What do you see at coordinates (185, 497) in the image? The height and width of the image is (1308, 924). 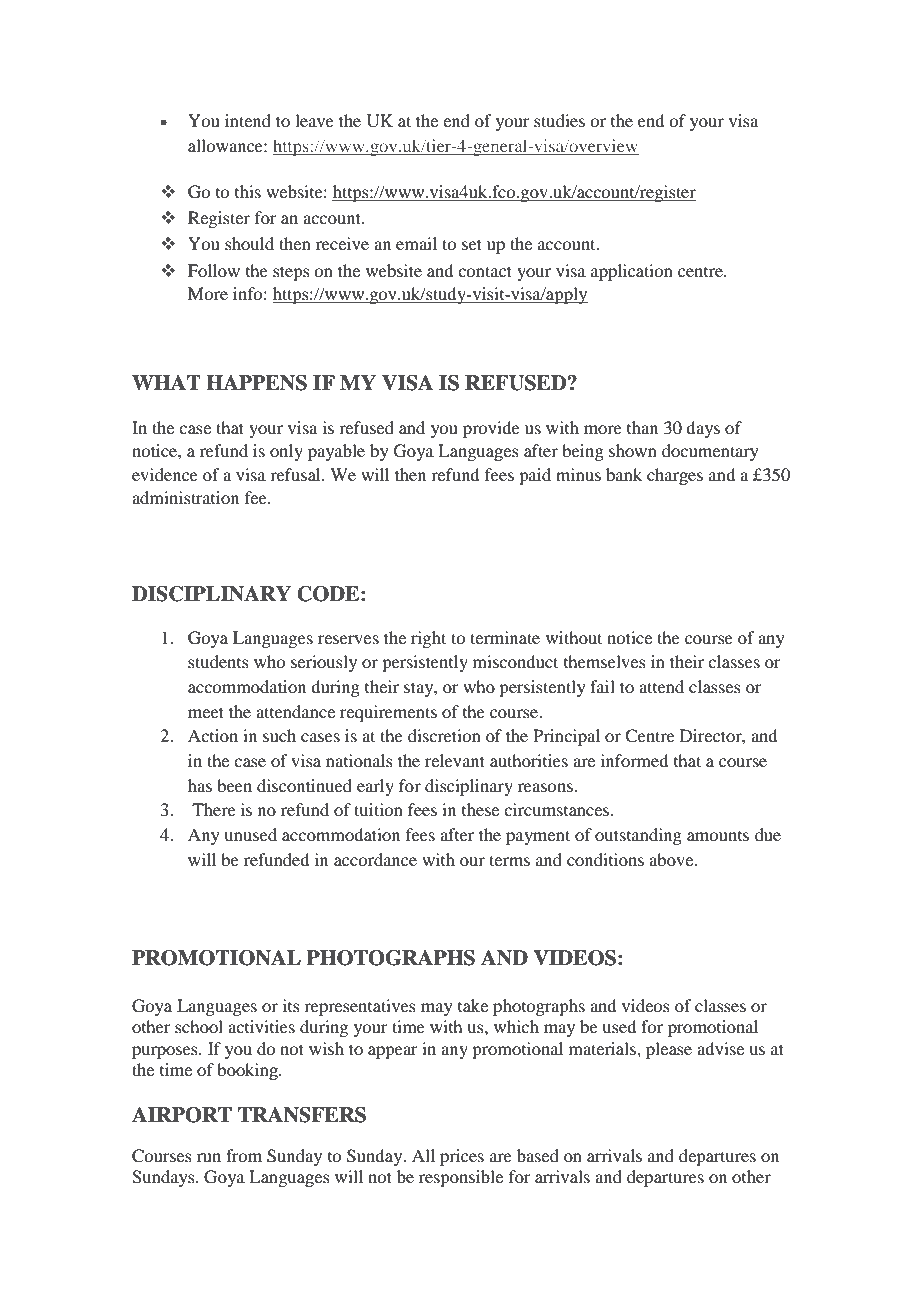 I see `administration` at bounding box center [185, 497].
